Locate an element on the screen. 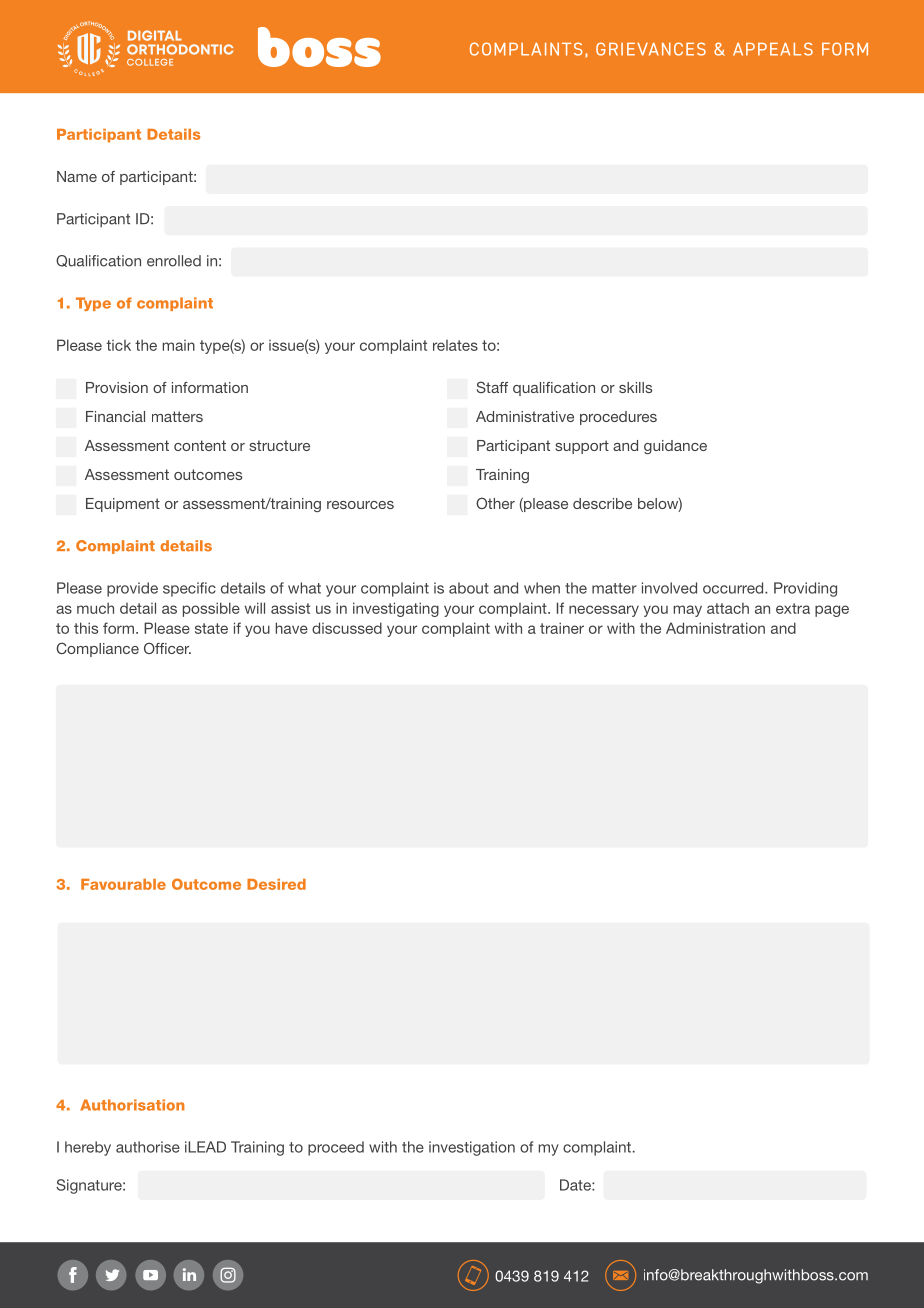 The height and width of the screenshot is (1308, 924). GRIEVANCES is located at coordinates (651, 49).
